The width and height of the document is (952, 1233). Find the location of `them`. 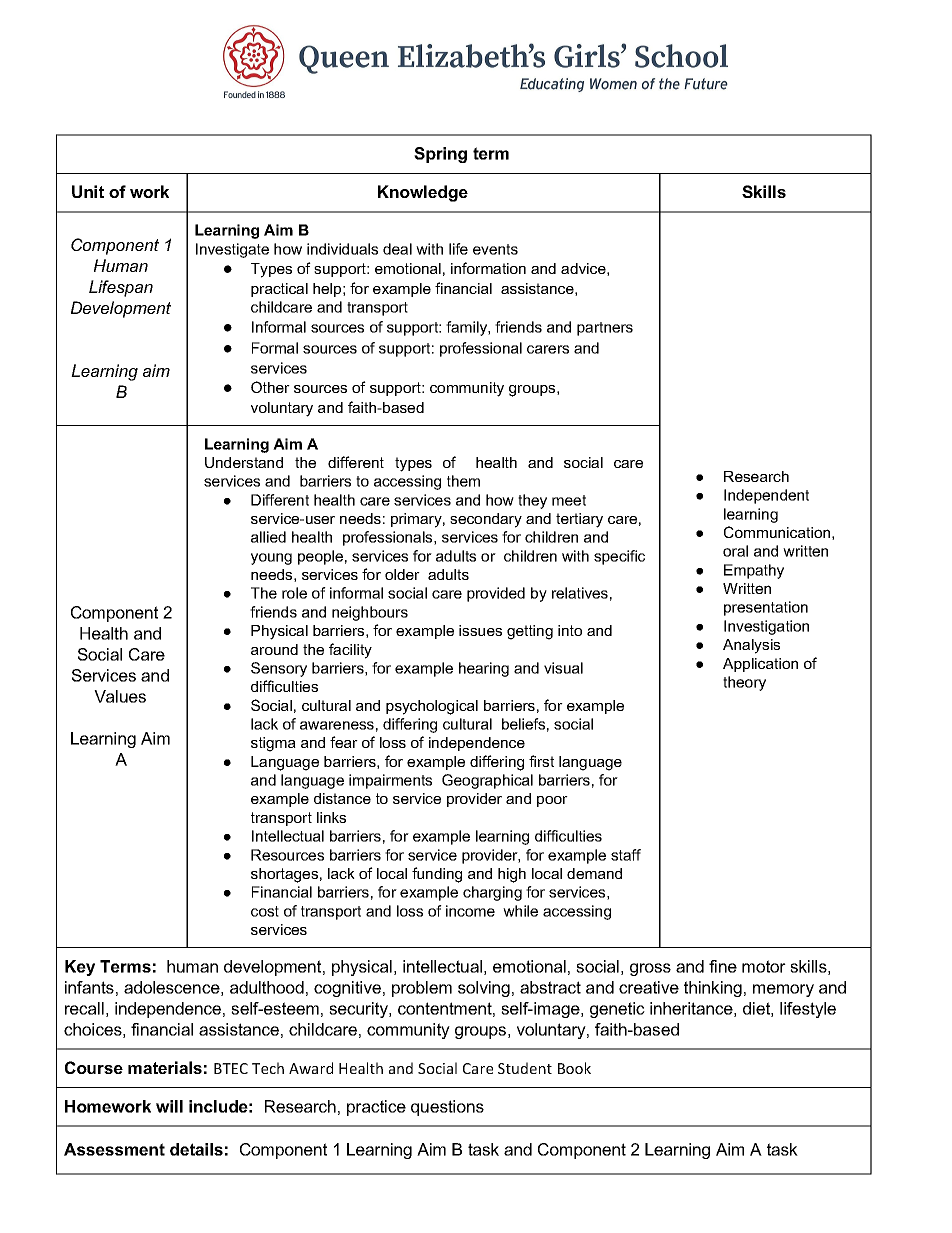

them is located at coordinates (463, 481).
